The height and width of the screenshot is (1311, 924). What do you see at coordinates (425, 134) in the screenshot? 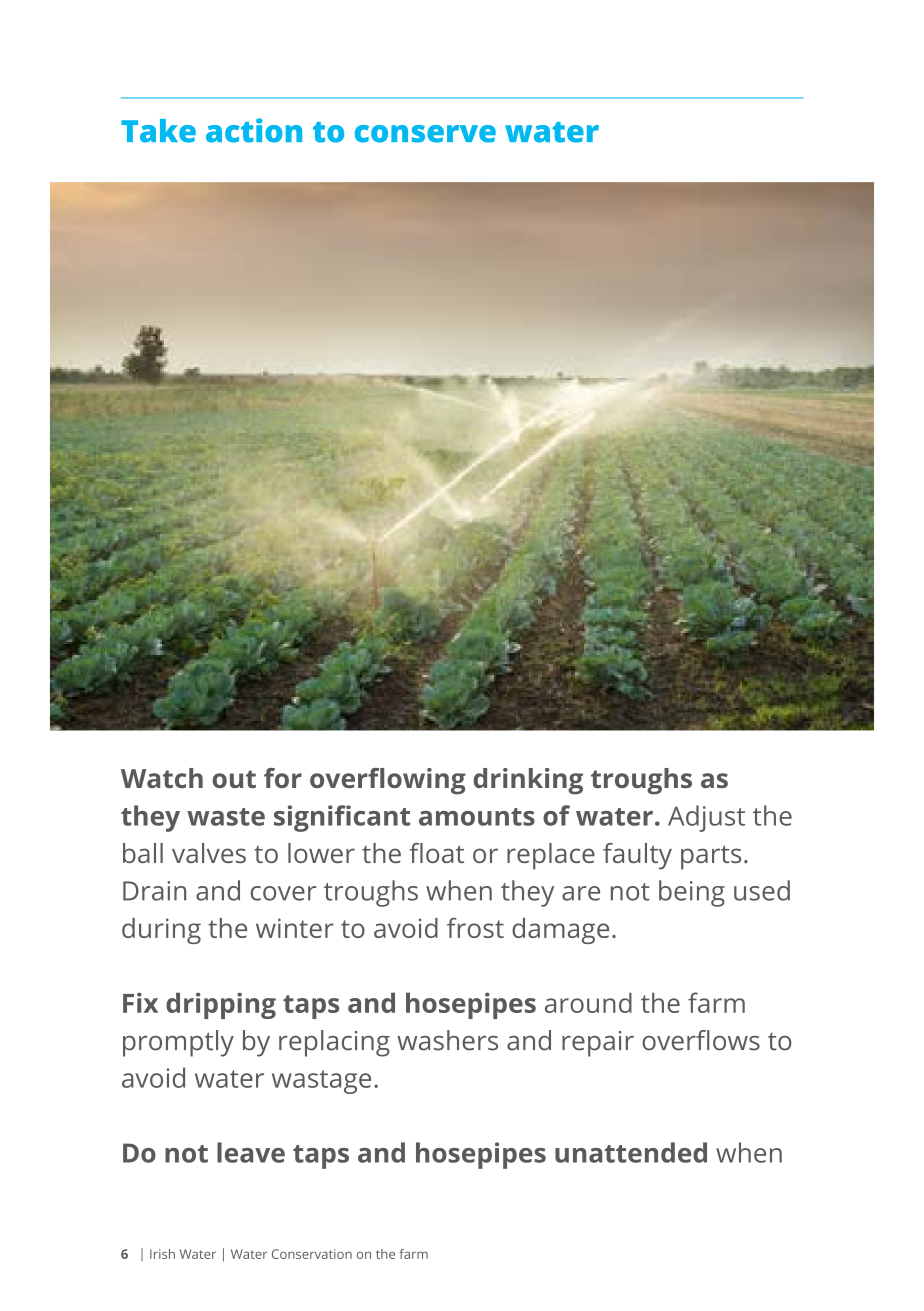
I see `conserve` at bounding box center [425, 134].
